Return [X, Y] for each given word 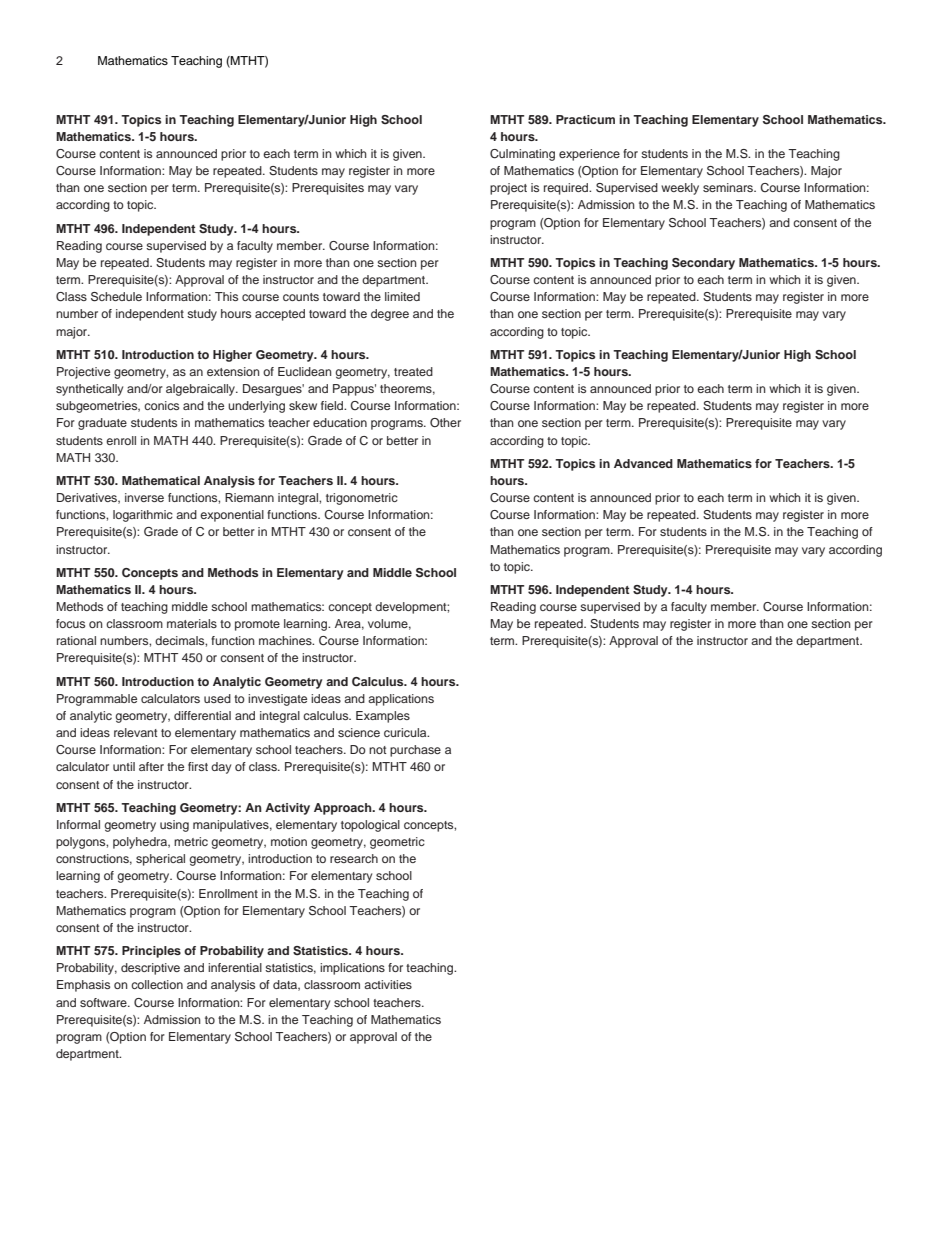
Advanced [643, 463]
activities [388, 984]
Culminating [522, 155]
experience [589, 155]
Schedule [116, 297]
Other [445, 422]
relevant [136, 732]
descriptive [150, 969]
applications [401, 700]
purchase [415, 751]
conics [161, 405]
